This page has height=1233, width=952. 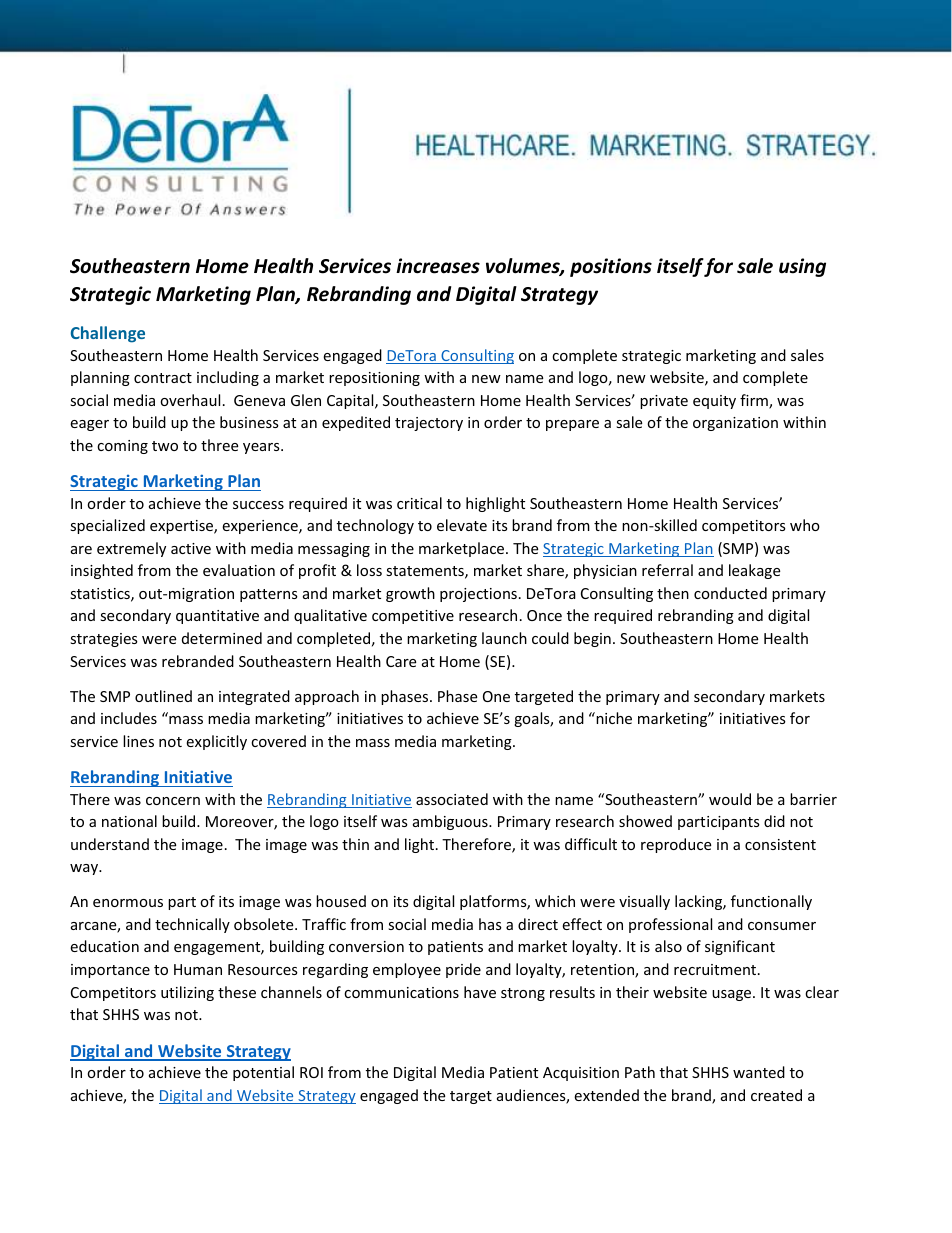 What do you see at coordinates (452, 799) in the page?
I see `associated` at bounding box center [452, 799].
